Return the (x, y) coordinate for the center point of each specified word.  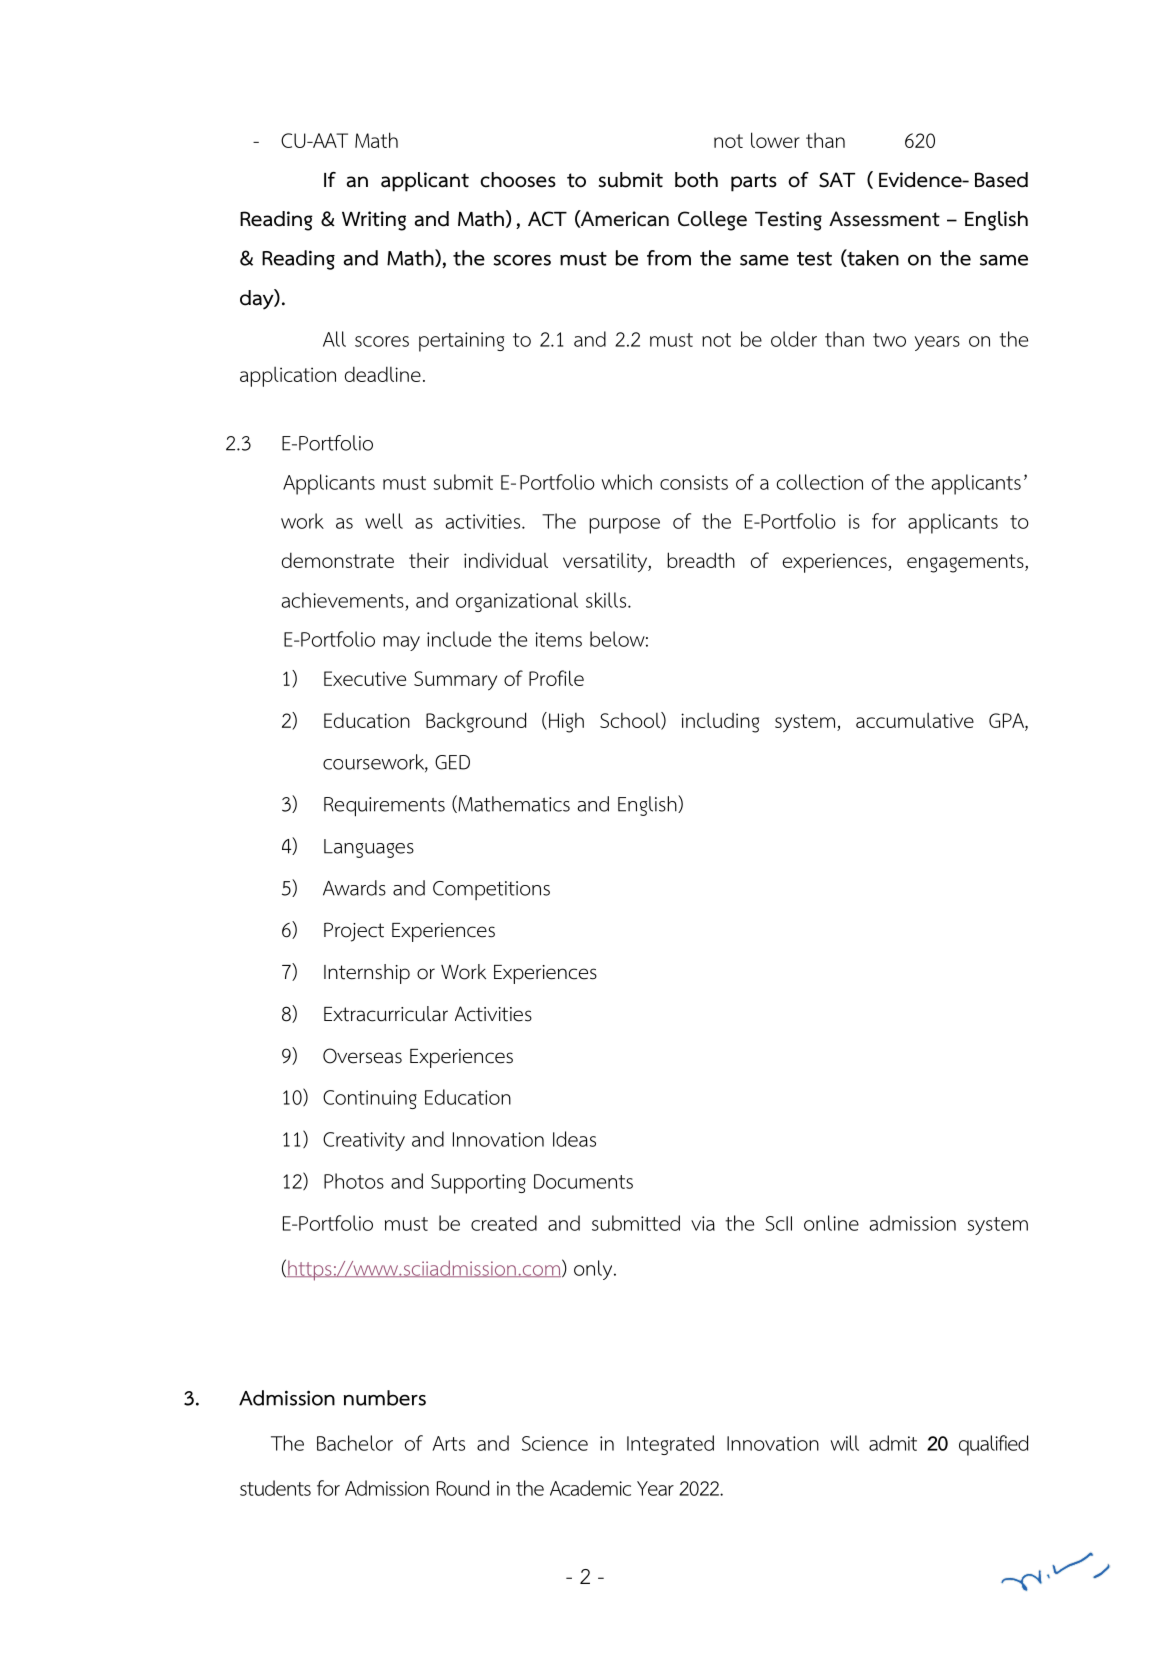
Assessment (884, 219)
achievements (343, 600)
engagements (966, 563)
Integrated (670, 1445)
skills (606, 600)
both (696, 180)
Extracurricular (386, 1014)
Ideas (574, 1139)
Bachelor (355, 1443)
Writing (374, 221)
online (831, 1223)
